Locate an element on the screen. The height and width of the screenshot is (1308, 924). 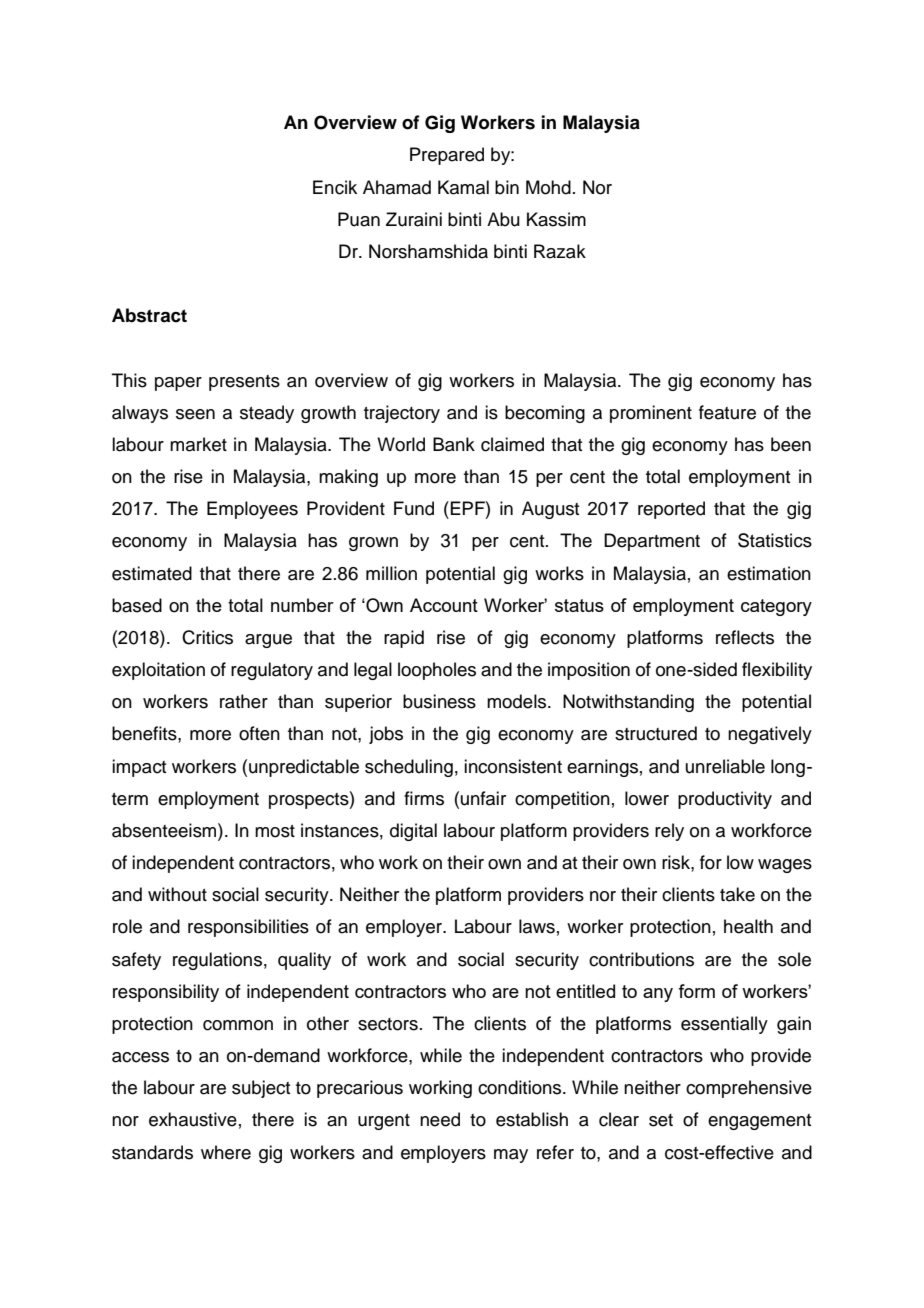
Critics is located at coordinates (207, 637).
